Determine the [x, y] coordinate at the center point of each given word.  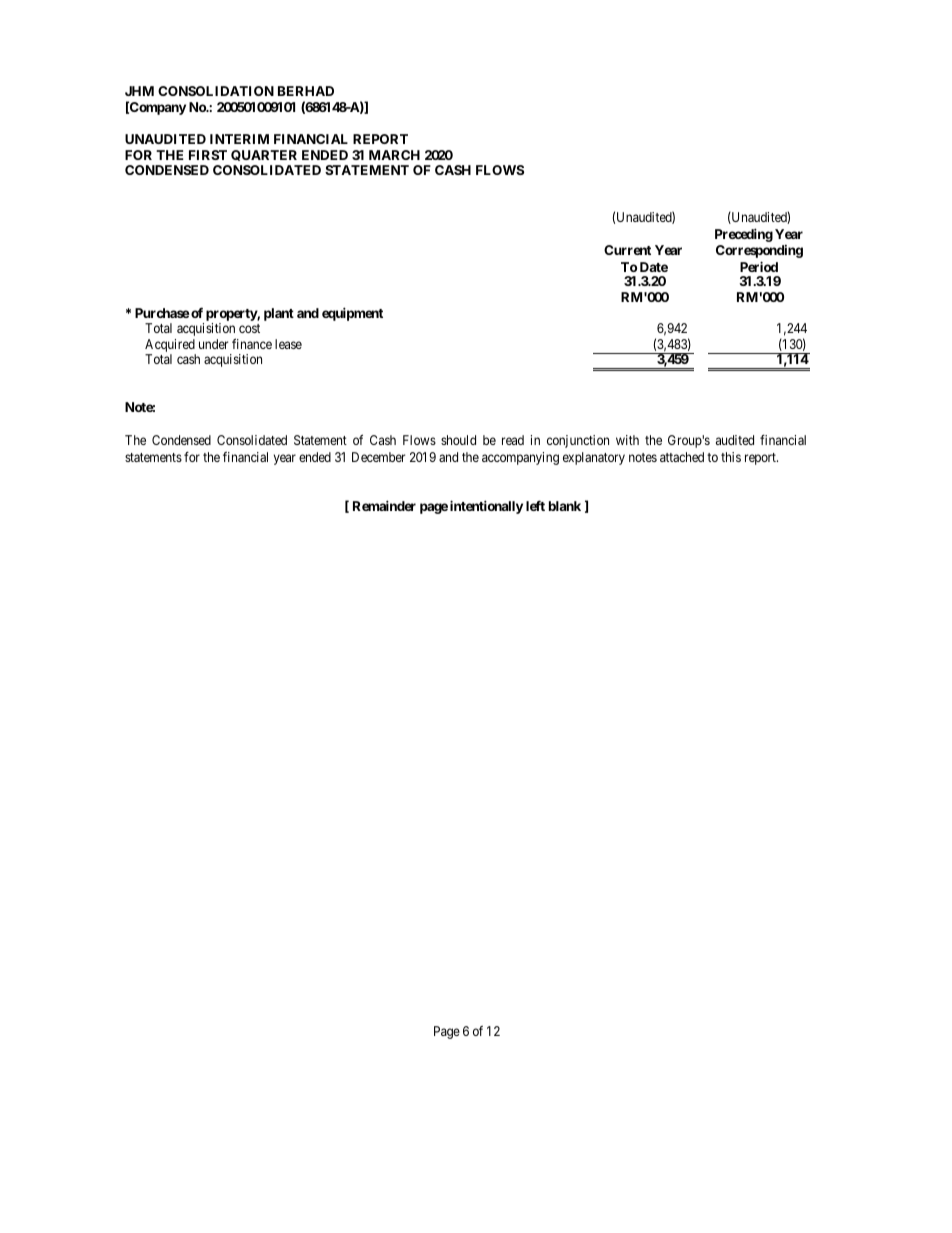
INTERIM [239, 139]
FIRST [208, 155]
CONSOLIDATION [216, 91]
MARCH [394, 155]
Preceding [744, 235]
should [458, 440]
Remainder [384, 505]
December [378, 457]
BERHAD [306, 91]
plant [279, 314]
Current [627, 250]
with [627, 440]
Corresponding [759, 251]
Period [759, 266]
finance [252, 343]
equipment [352, 314]
